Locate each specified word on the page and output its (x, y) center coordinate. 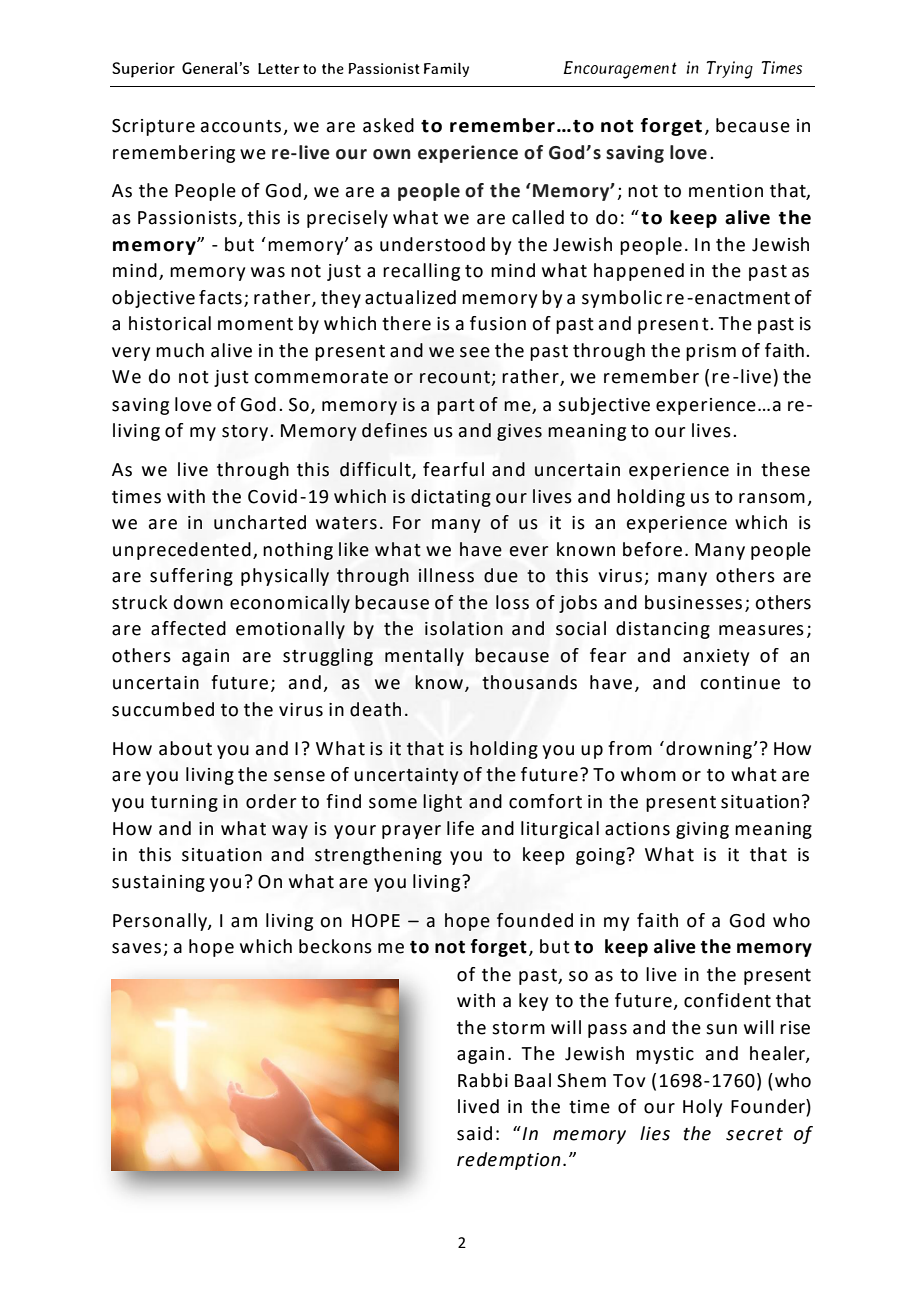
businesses (693, 602)
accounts (241, 126)
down (198, 602)
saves (136, 948)
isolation (464, 628)
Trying (730, 70)
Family (446, 69)
